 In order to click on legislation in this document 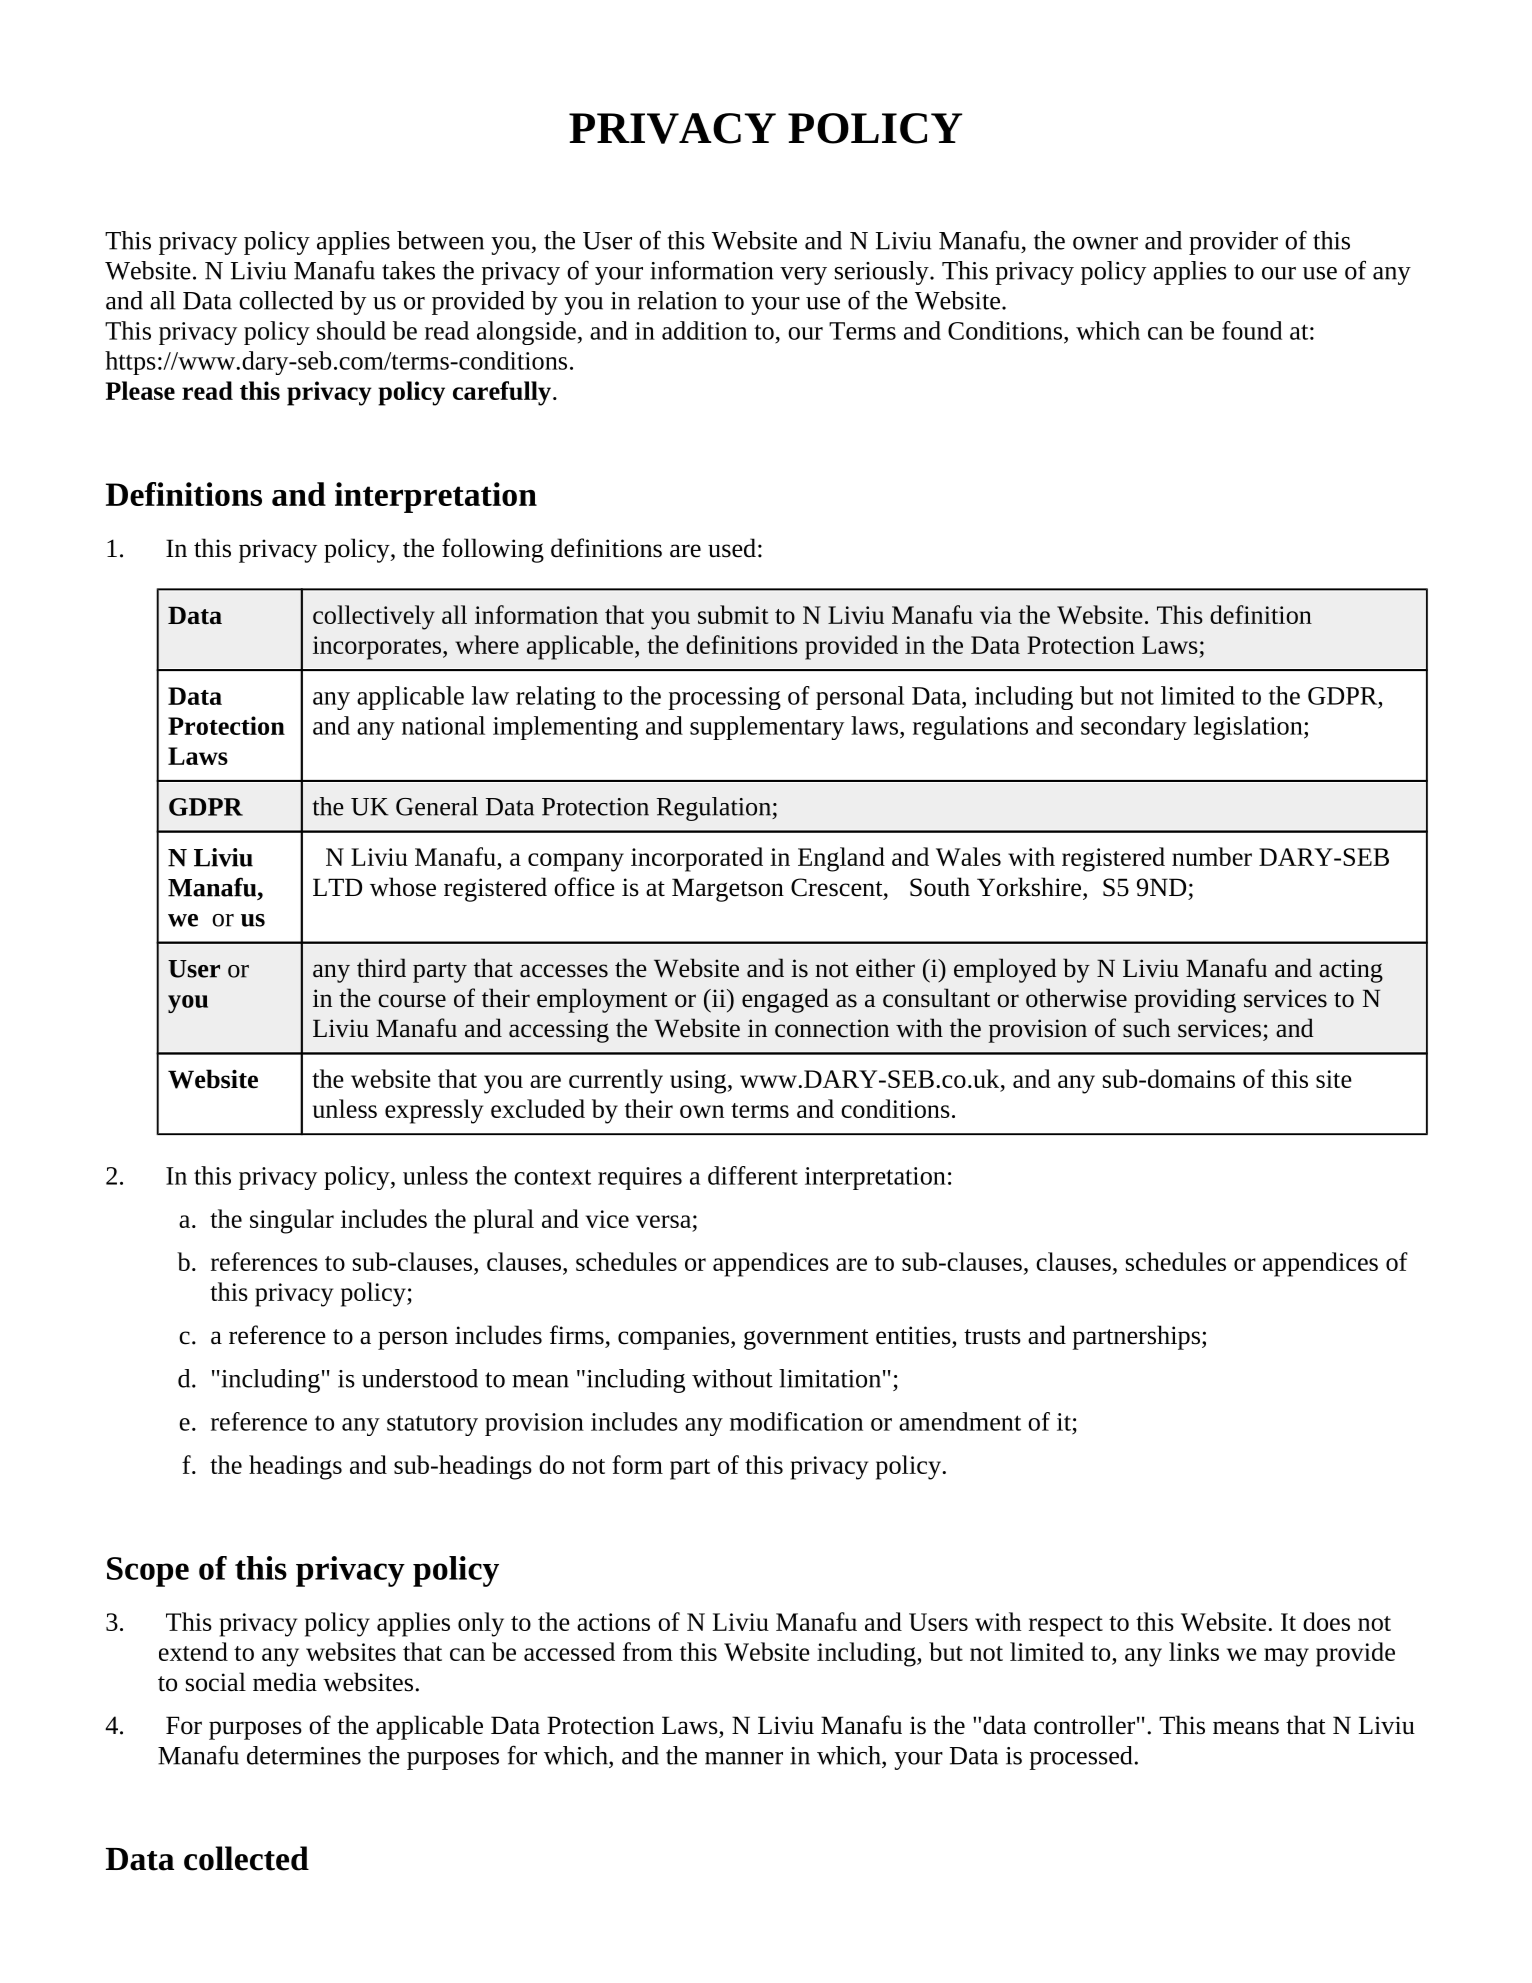, I will do `click(1249, 728)`.
